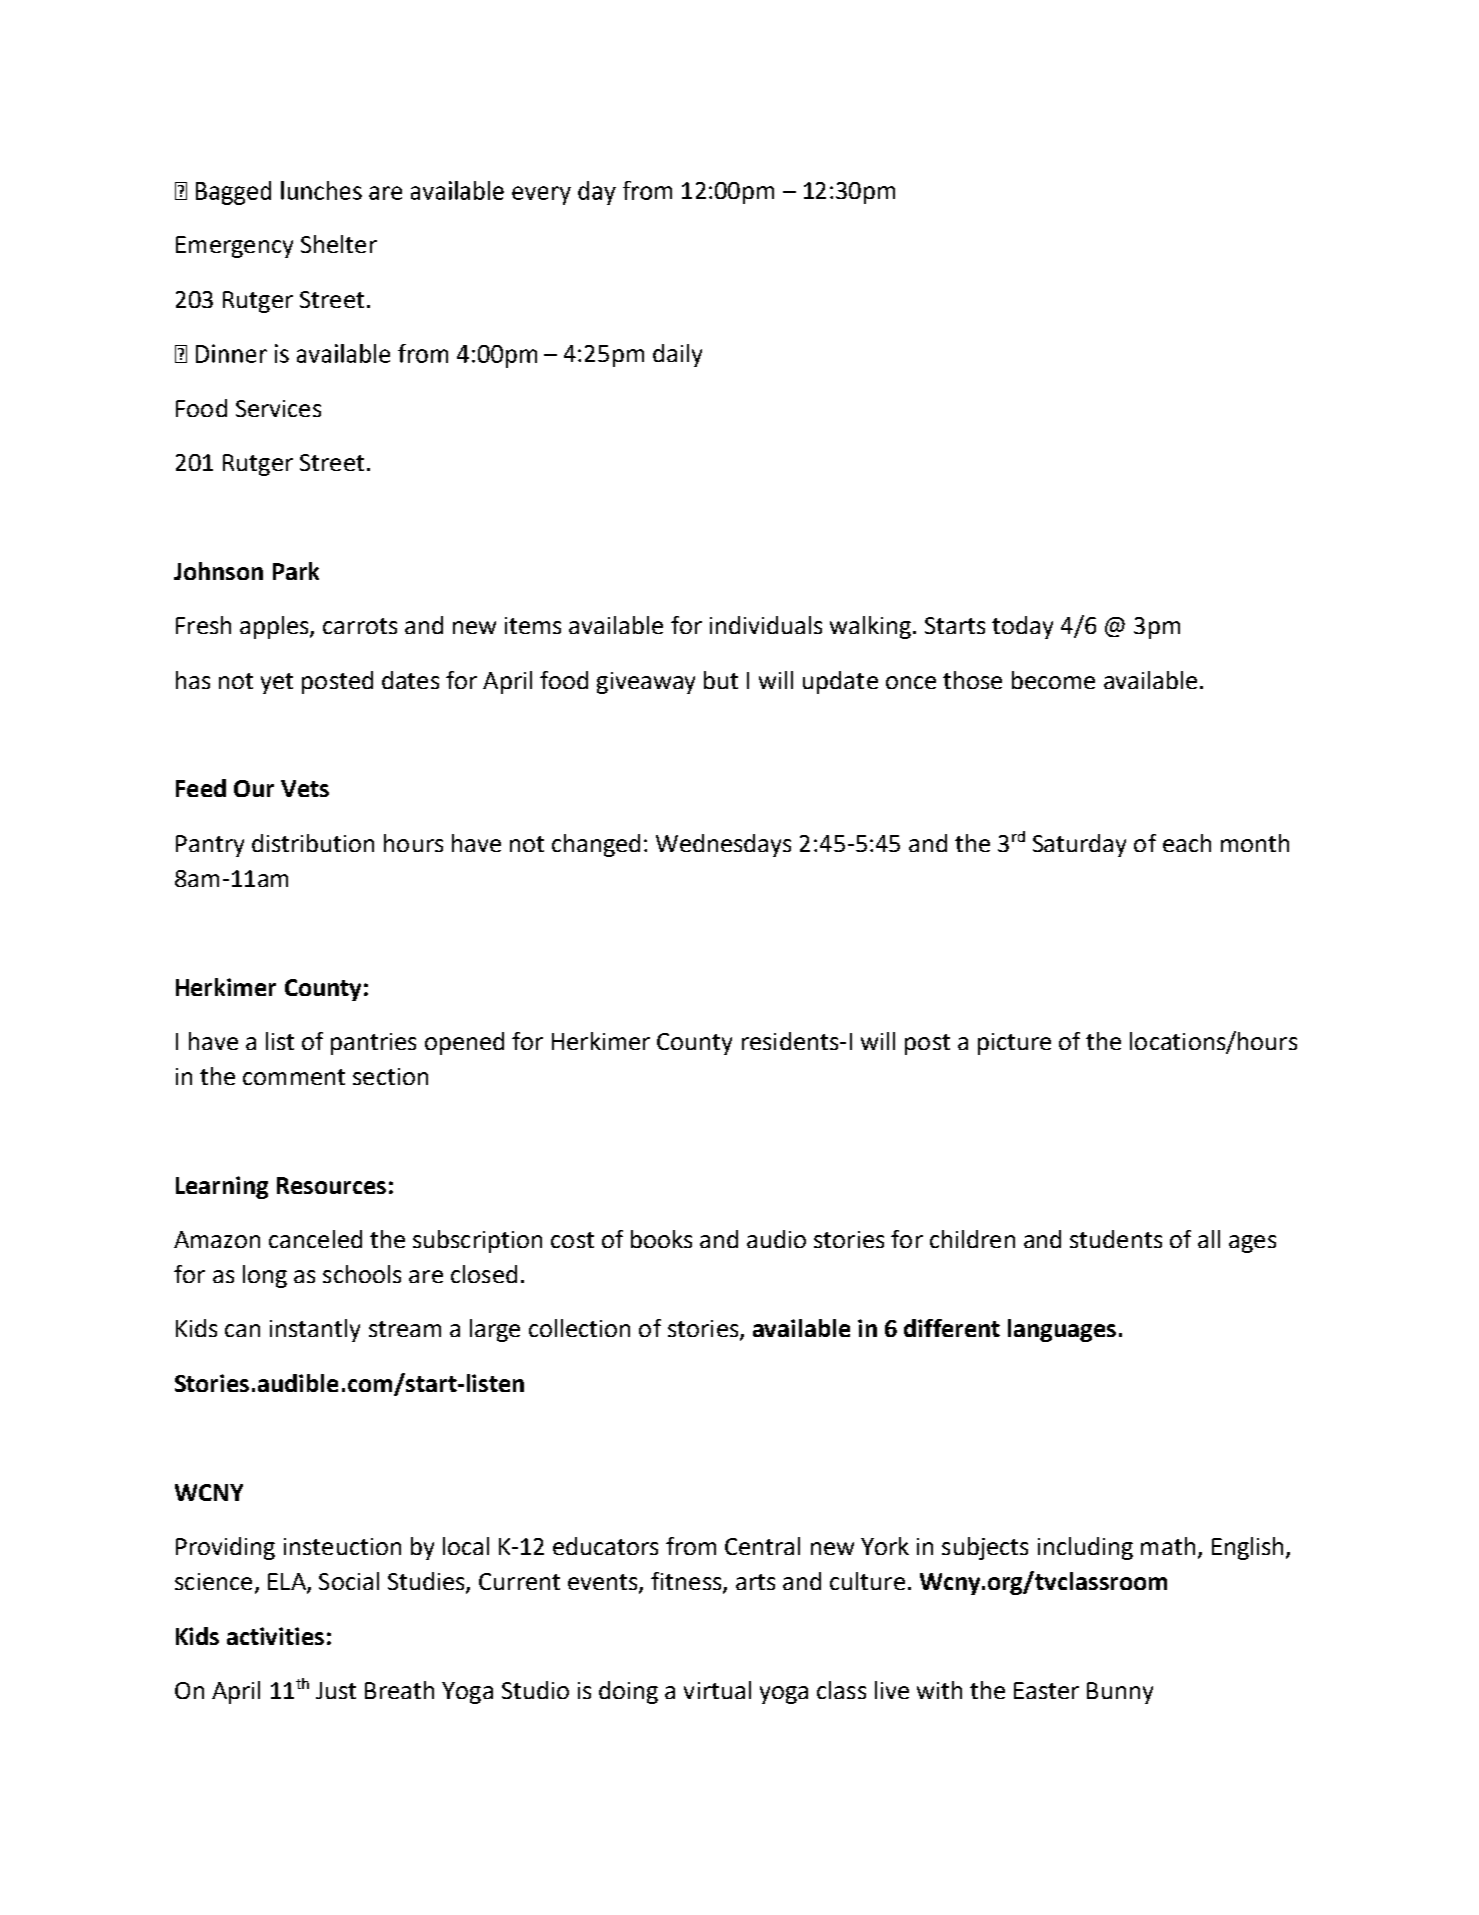  I want to click on Resources, so click(331, 1185).
